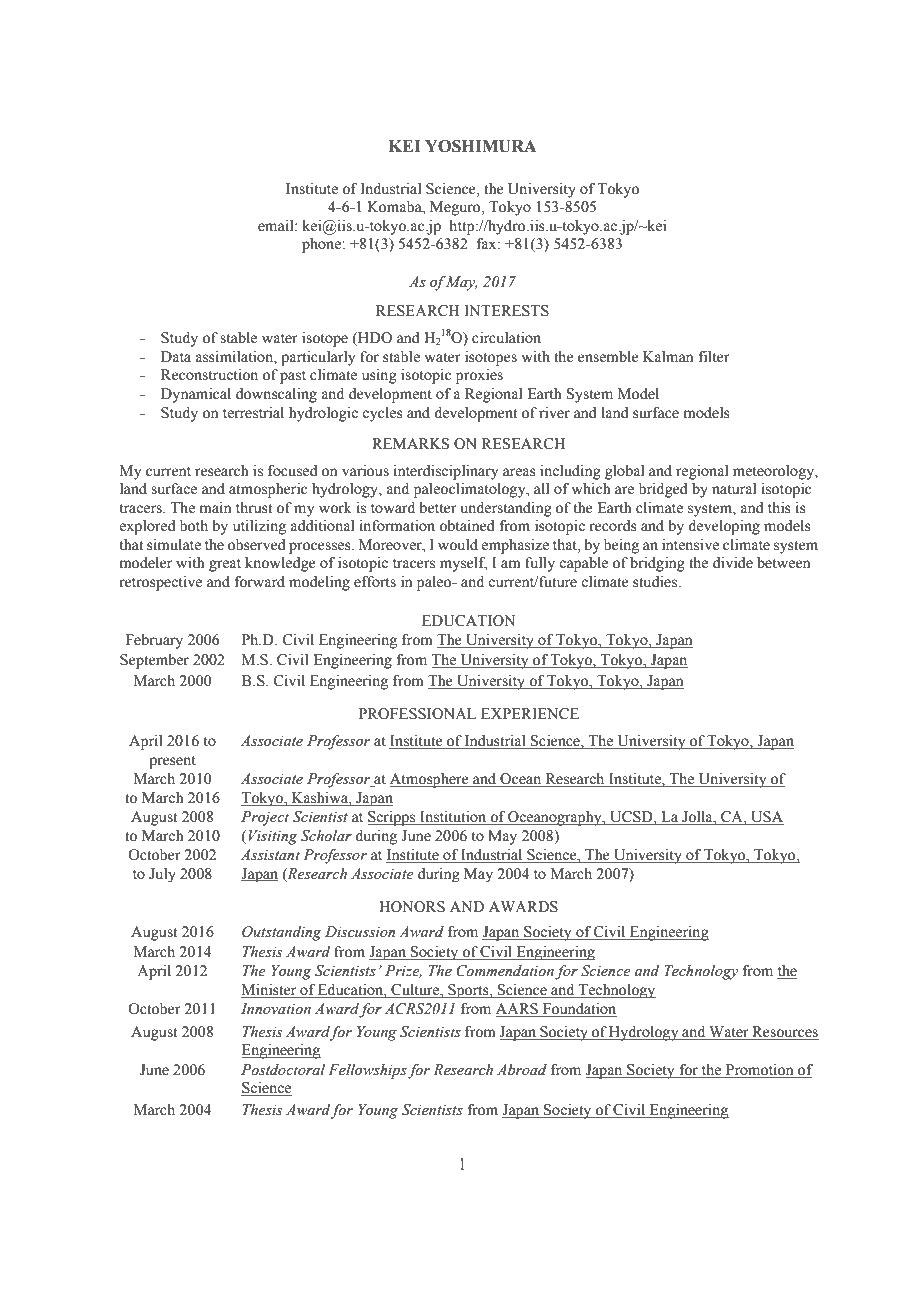  Describe the element at coordinates (724, 527) in the screenshot. I see `developing` at that location.
